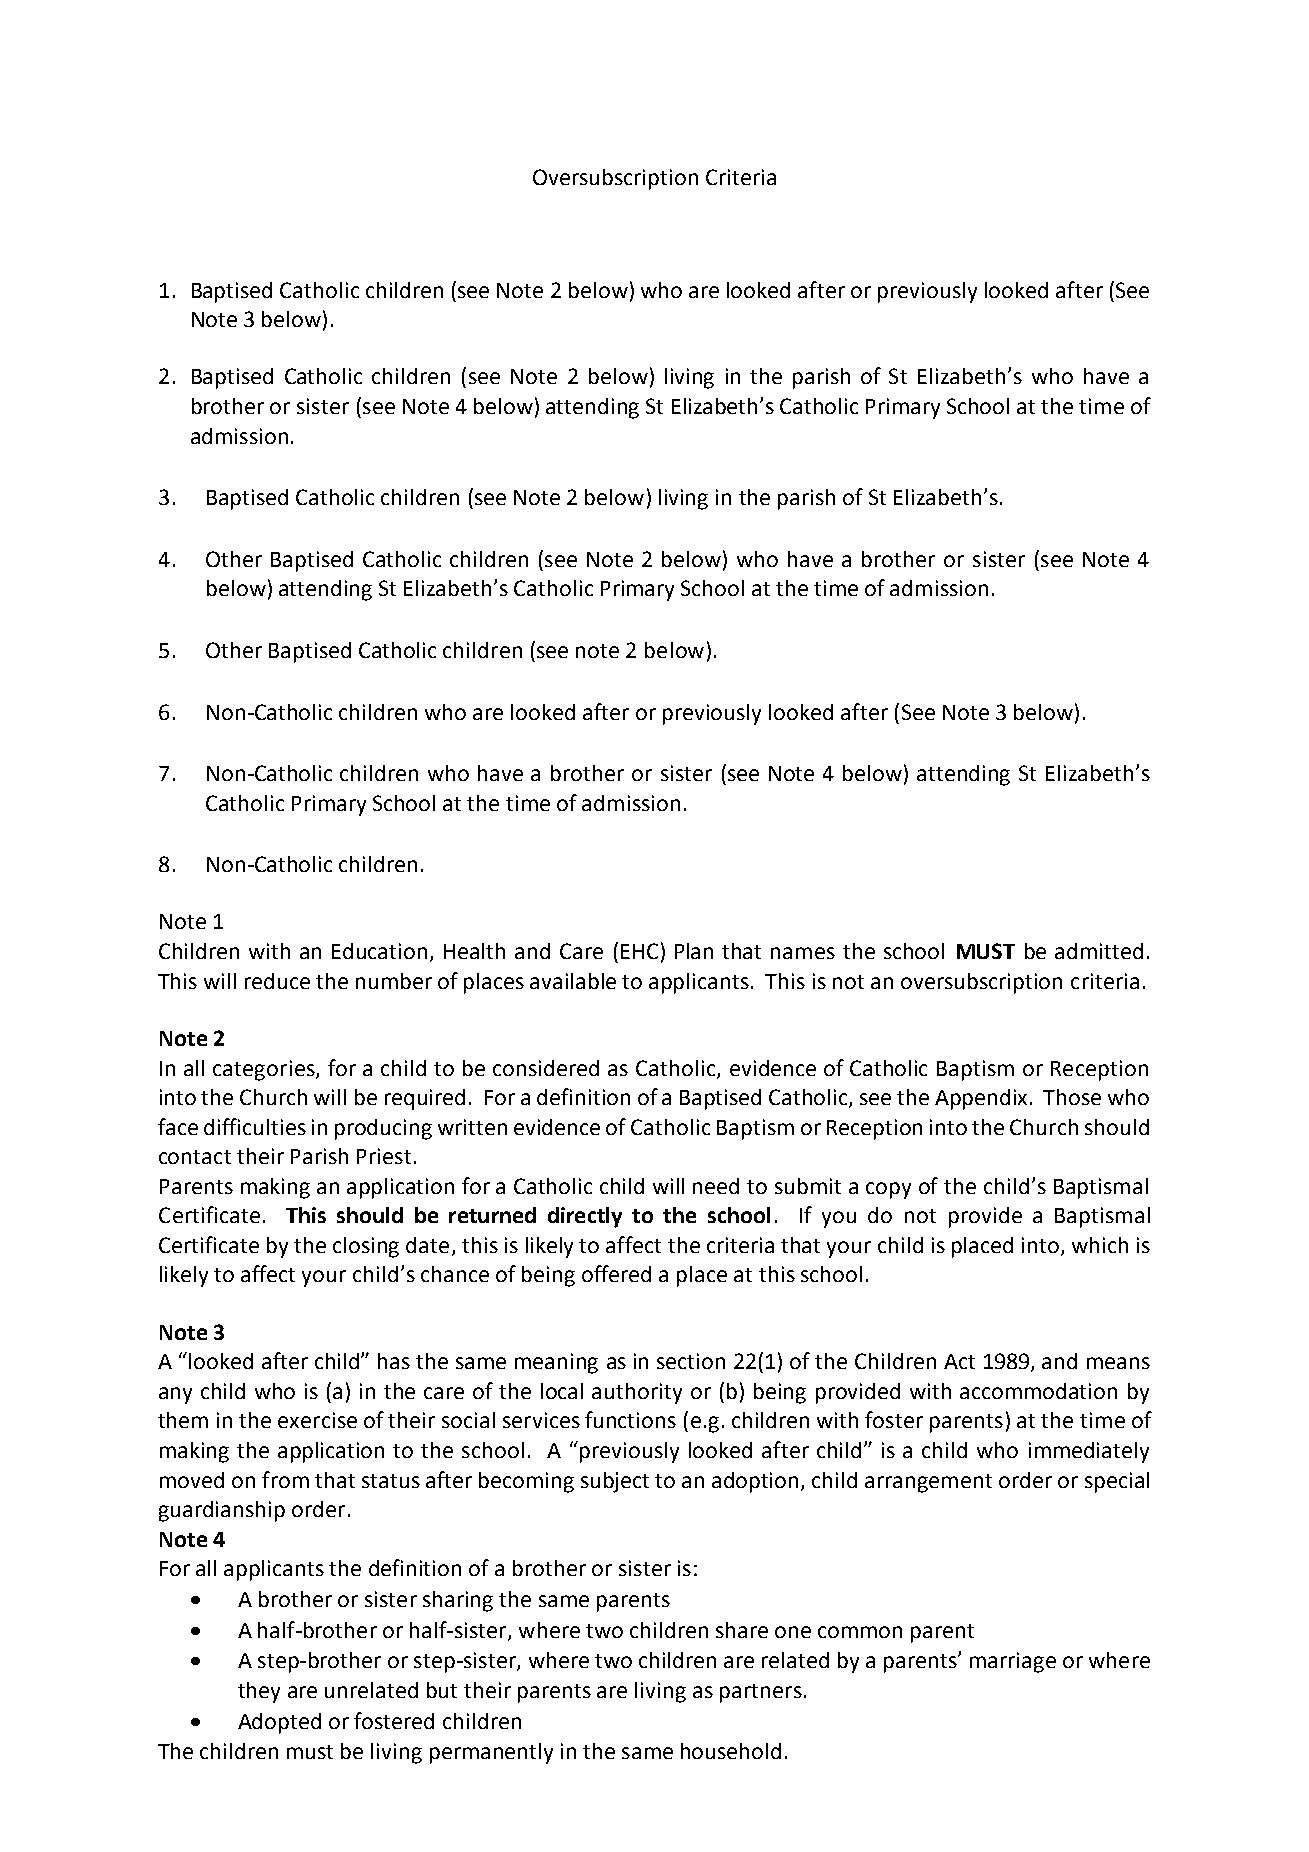 This image has height=1852, width=1309. I want to click on Adopted, so click(279, 1723).
